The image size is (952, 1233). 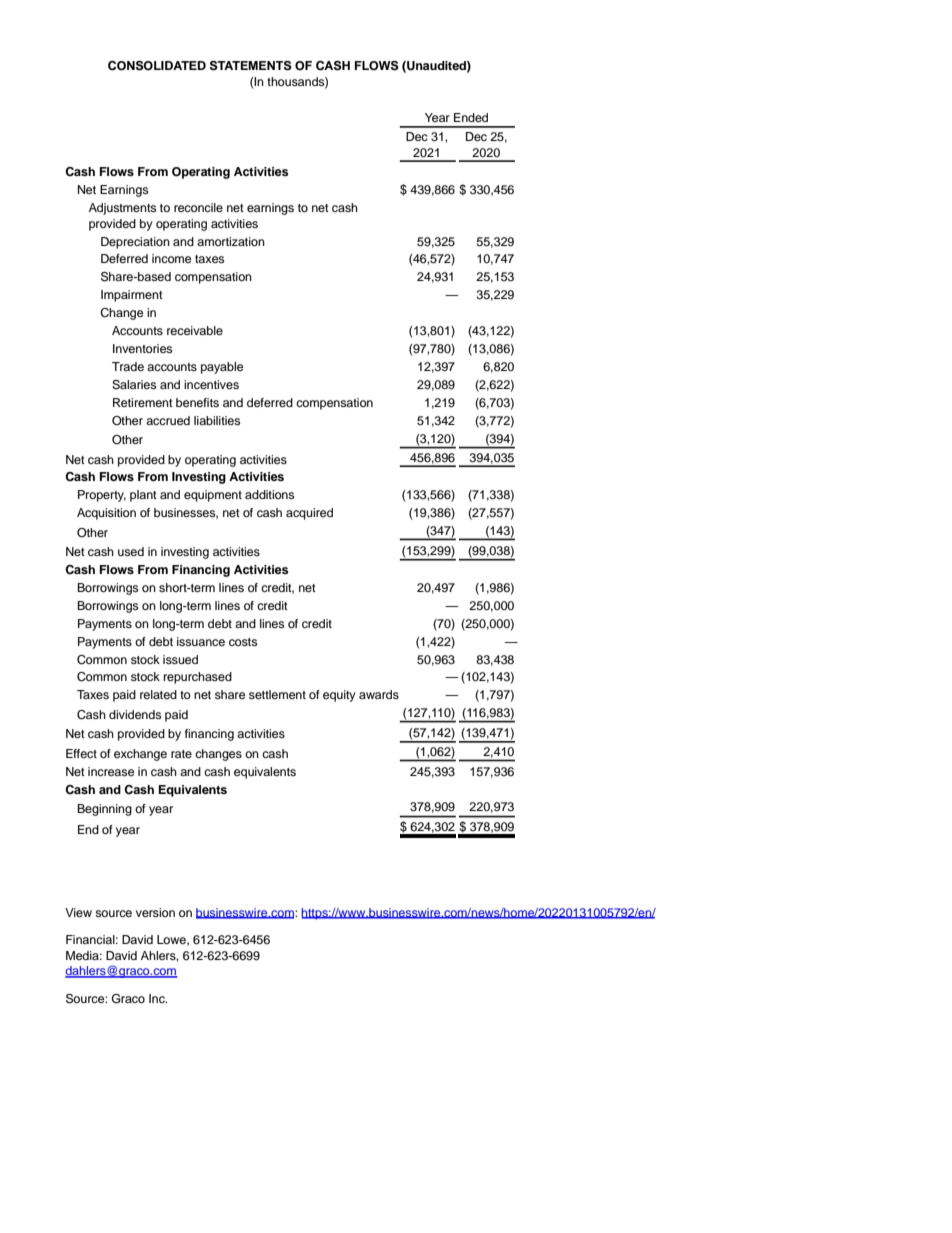 I want to click on payable, so click(x=222, y=368).
